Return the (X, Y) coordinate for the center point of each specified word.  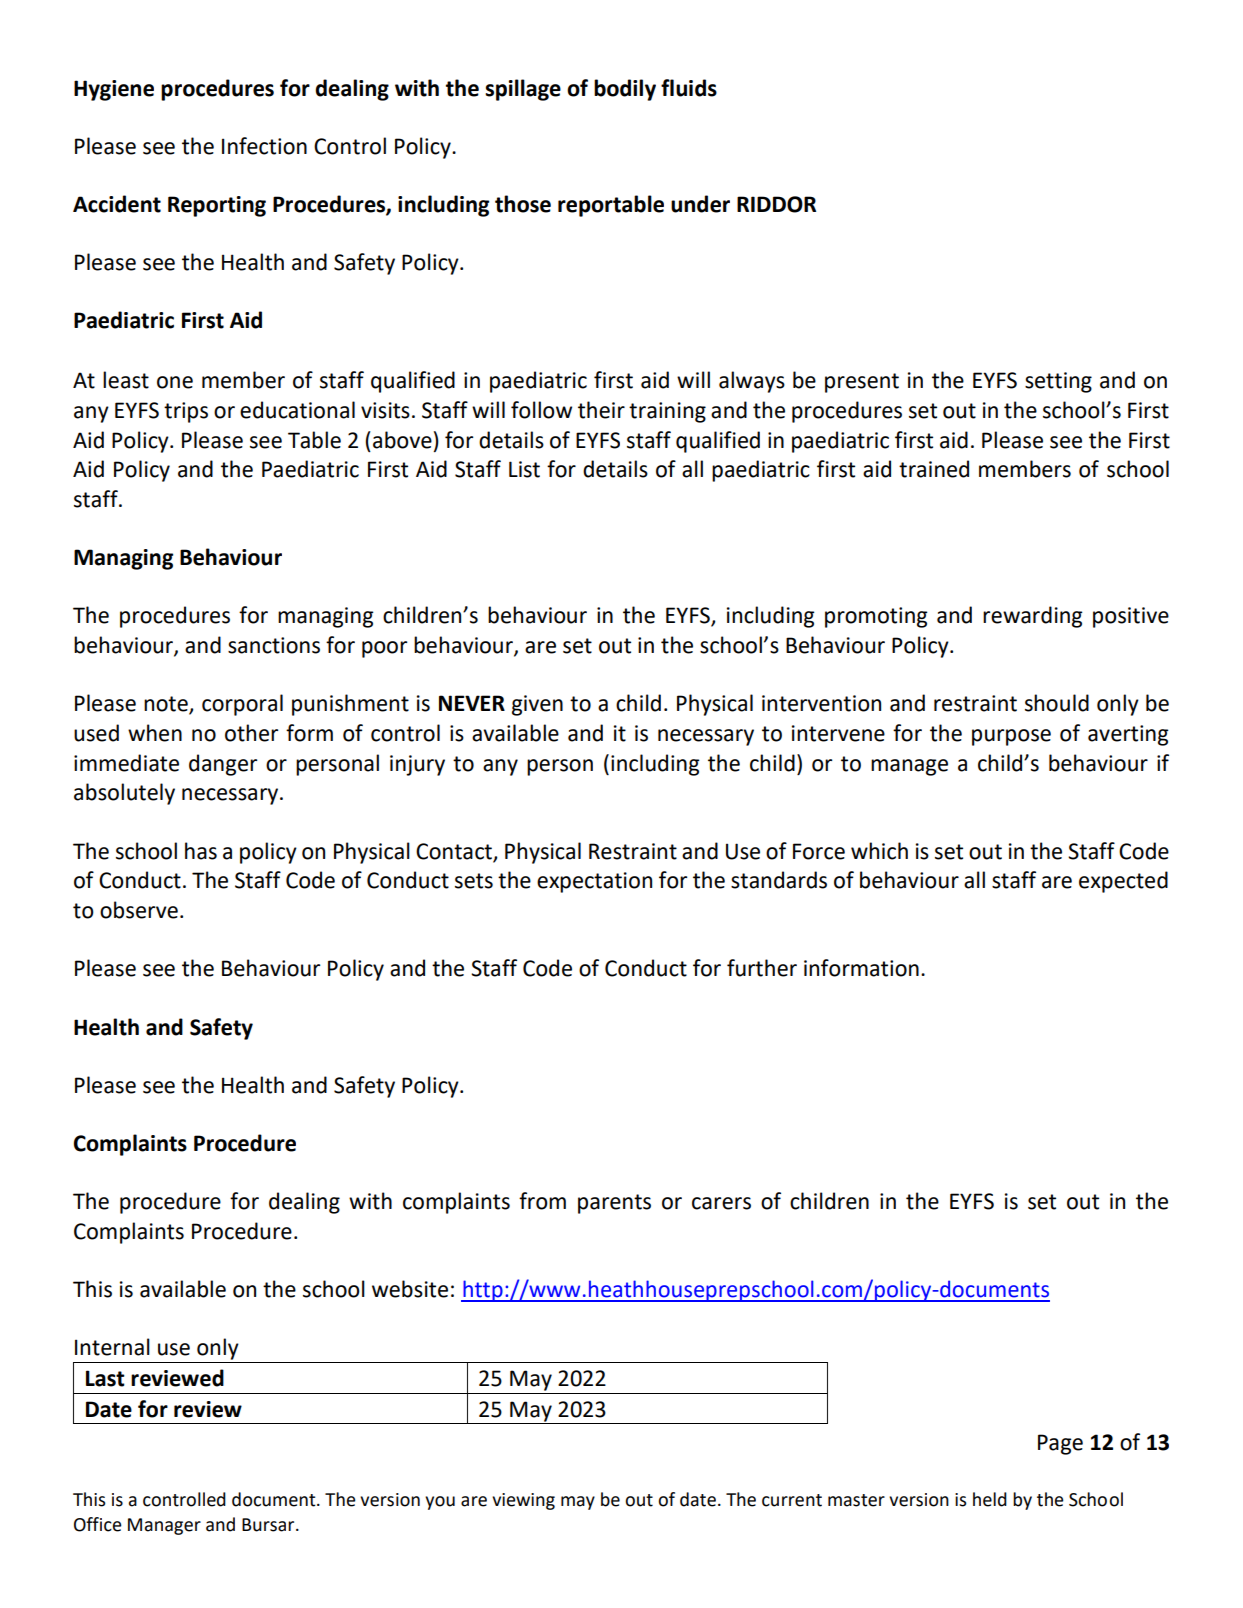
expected (1123, 882)
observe (139, 910)
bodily (625, 90)
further (762, 968)
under (700, 204)
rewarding (1032, 617)
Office (98, 1524)
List (524, 469)
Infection (264, 146)
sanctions (274, 645)
